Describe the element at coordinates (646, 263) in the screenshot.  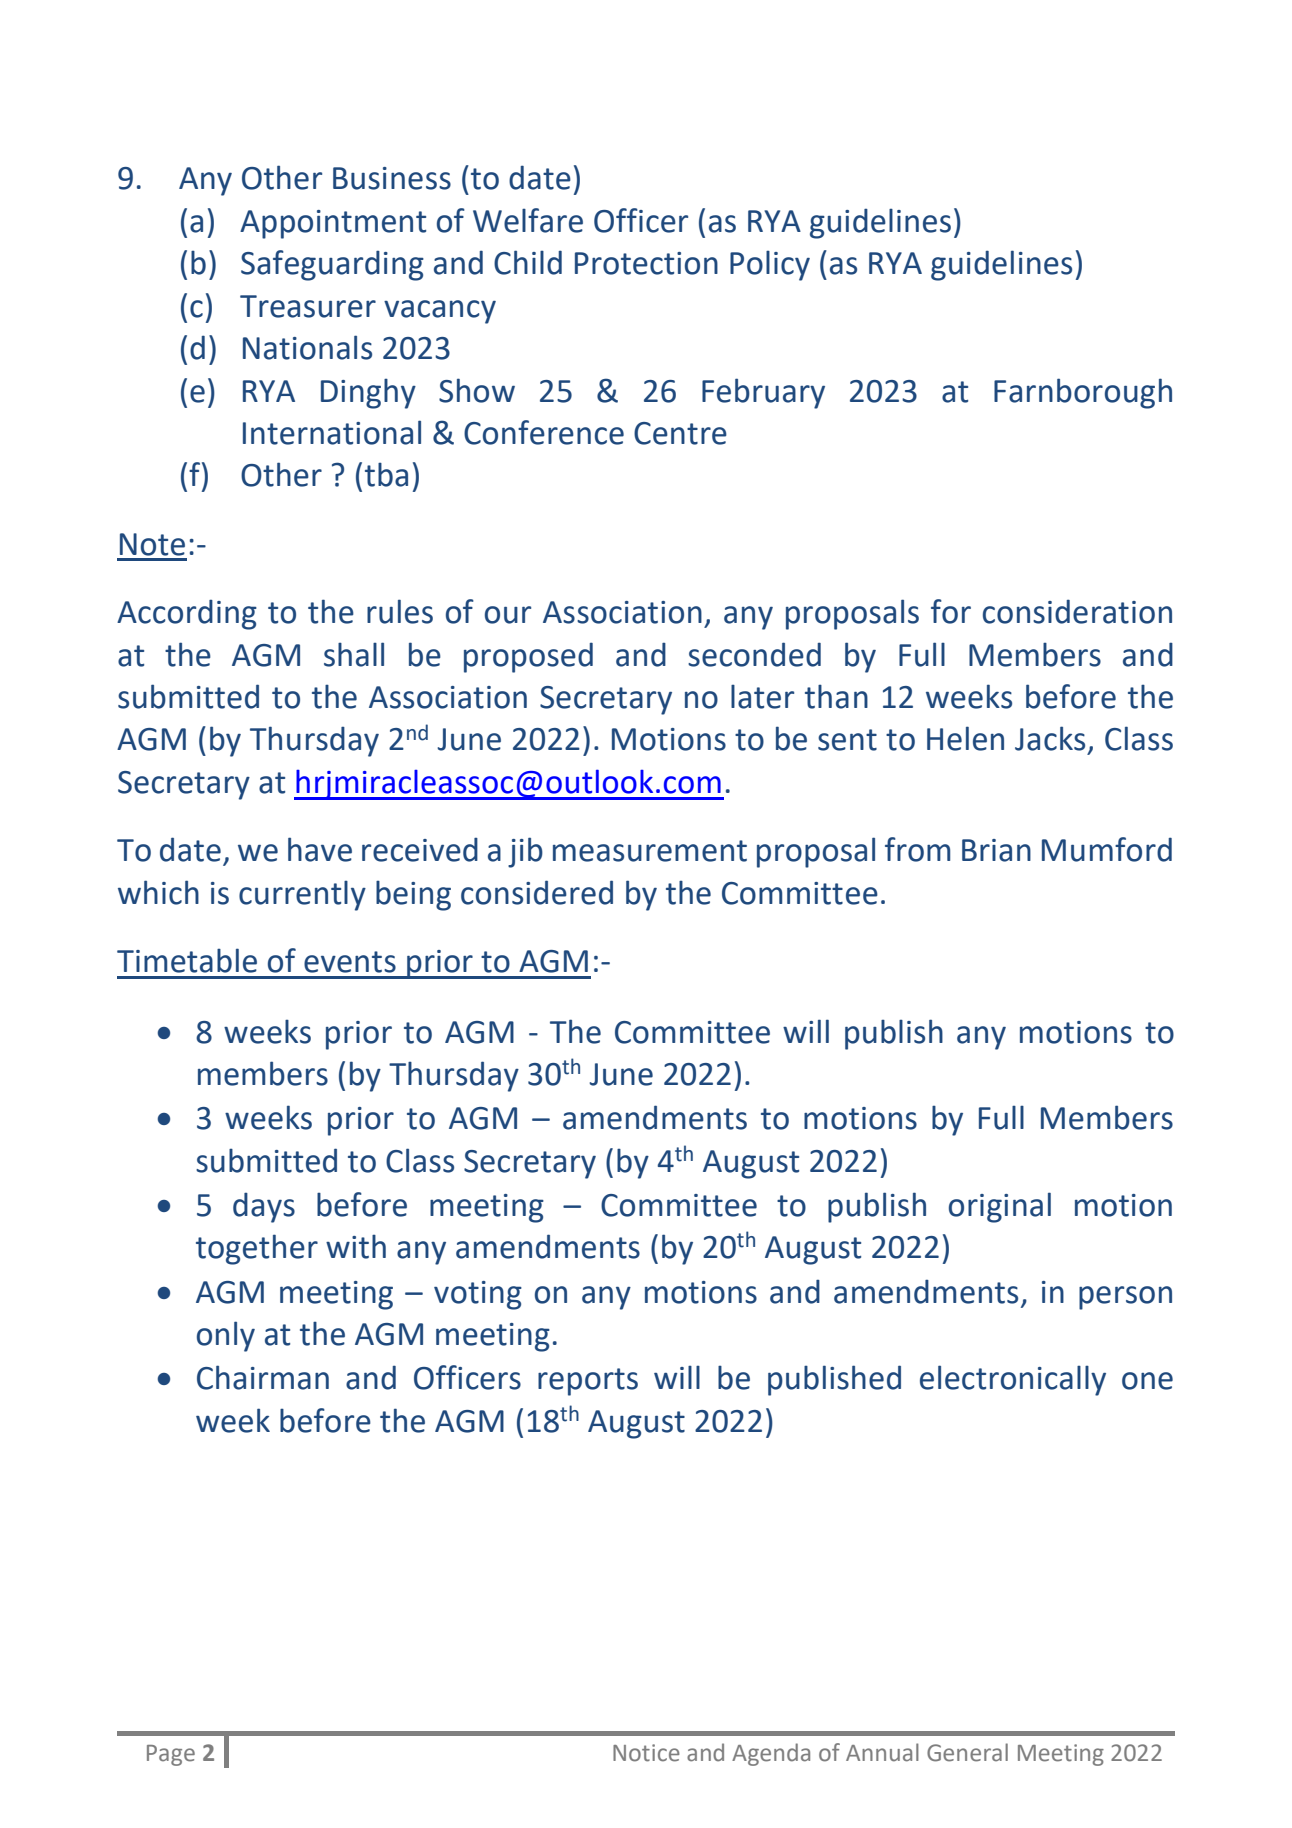
I see `Protection` at that location.
